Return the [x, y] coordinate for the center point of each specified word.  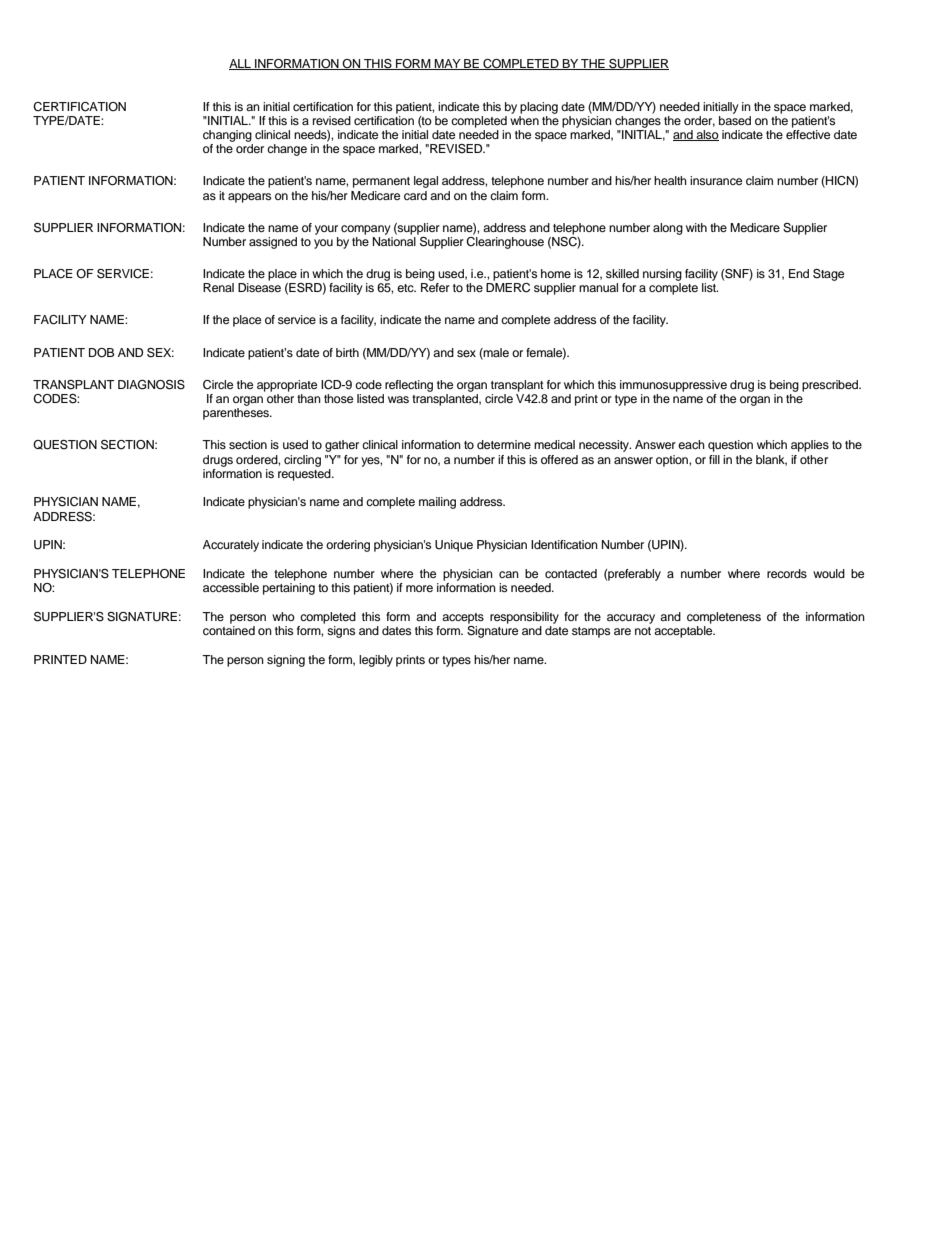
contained [229, 630]
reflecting [409, 386]
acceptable [684, 632]
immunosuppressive [673, 386]
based [735, 119]
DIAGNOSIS [151, 385]
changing [227, 136]
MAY [448, 64]
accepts [463, 618]
